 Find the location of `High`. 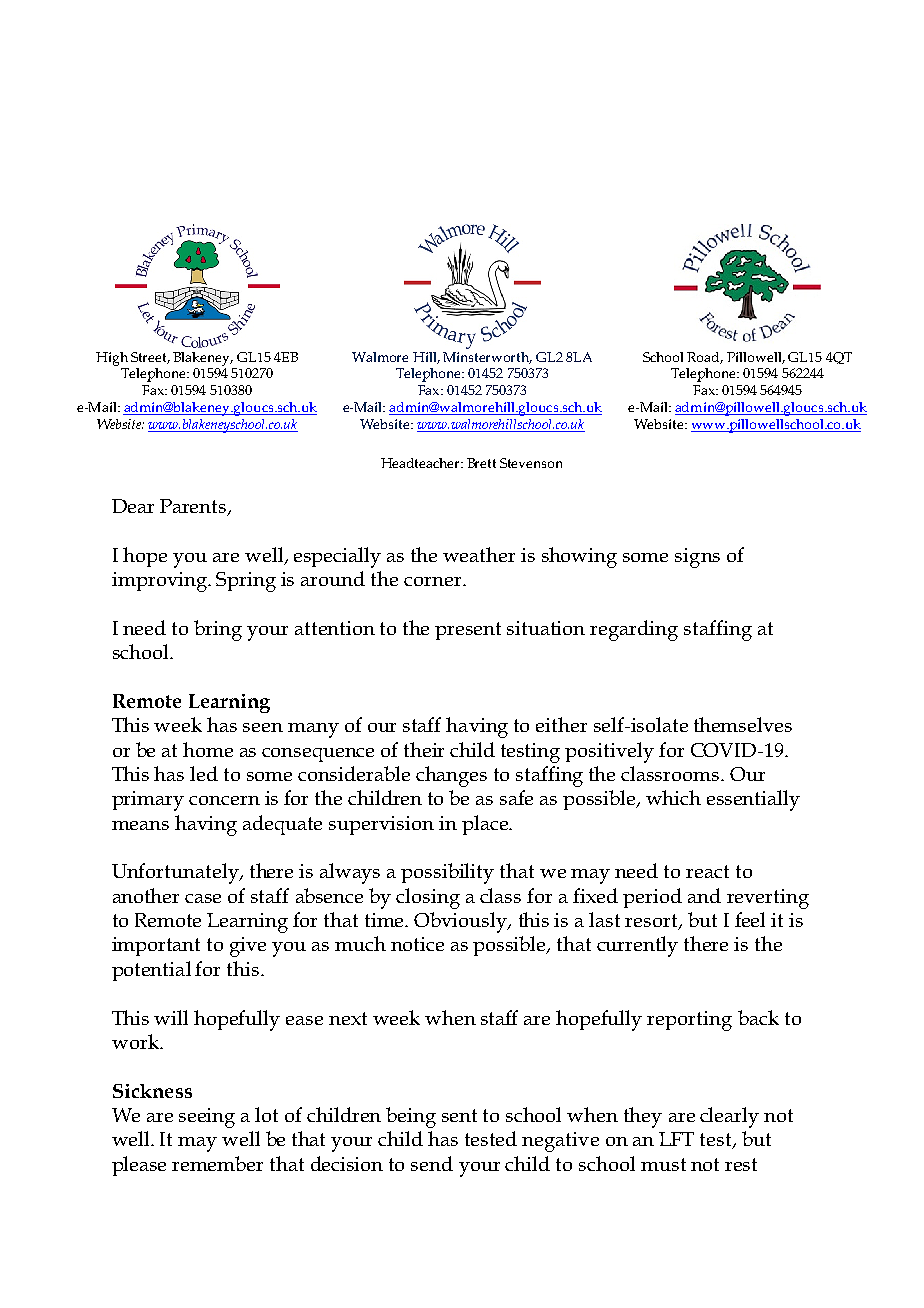

High is located at coordinates (112, 359).
